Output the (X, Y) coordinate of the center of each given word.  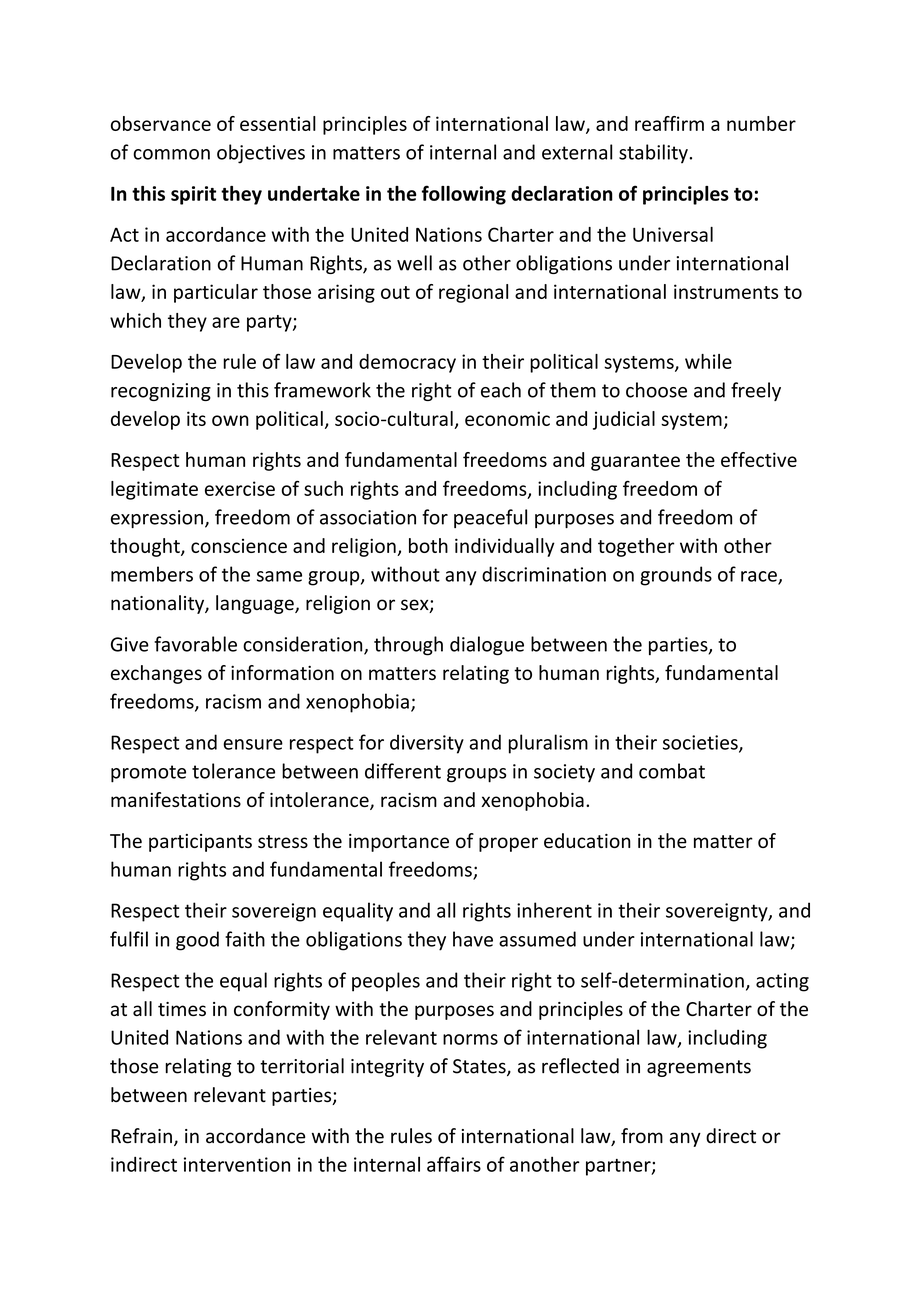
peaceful (490, 518)
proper (508, 844)
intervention (237, 1164)
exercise (240, 488)
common (171, 154)
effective (759, 459)
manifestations (176, 799)
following (464, 195)
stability (653, 154)
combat (672, 771)
